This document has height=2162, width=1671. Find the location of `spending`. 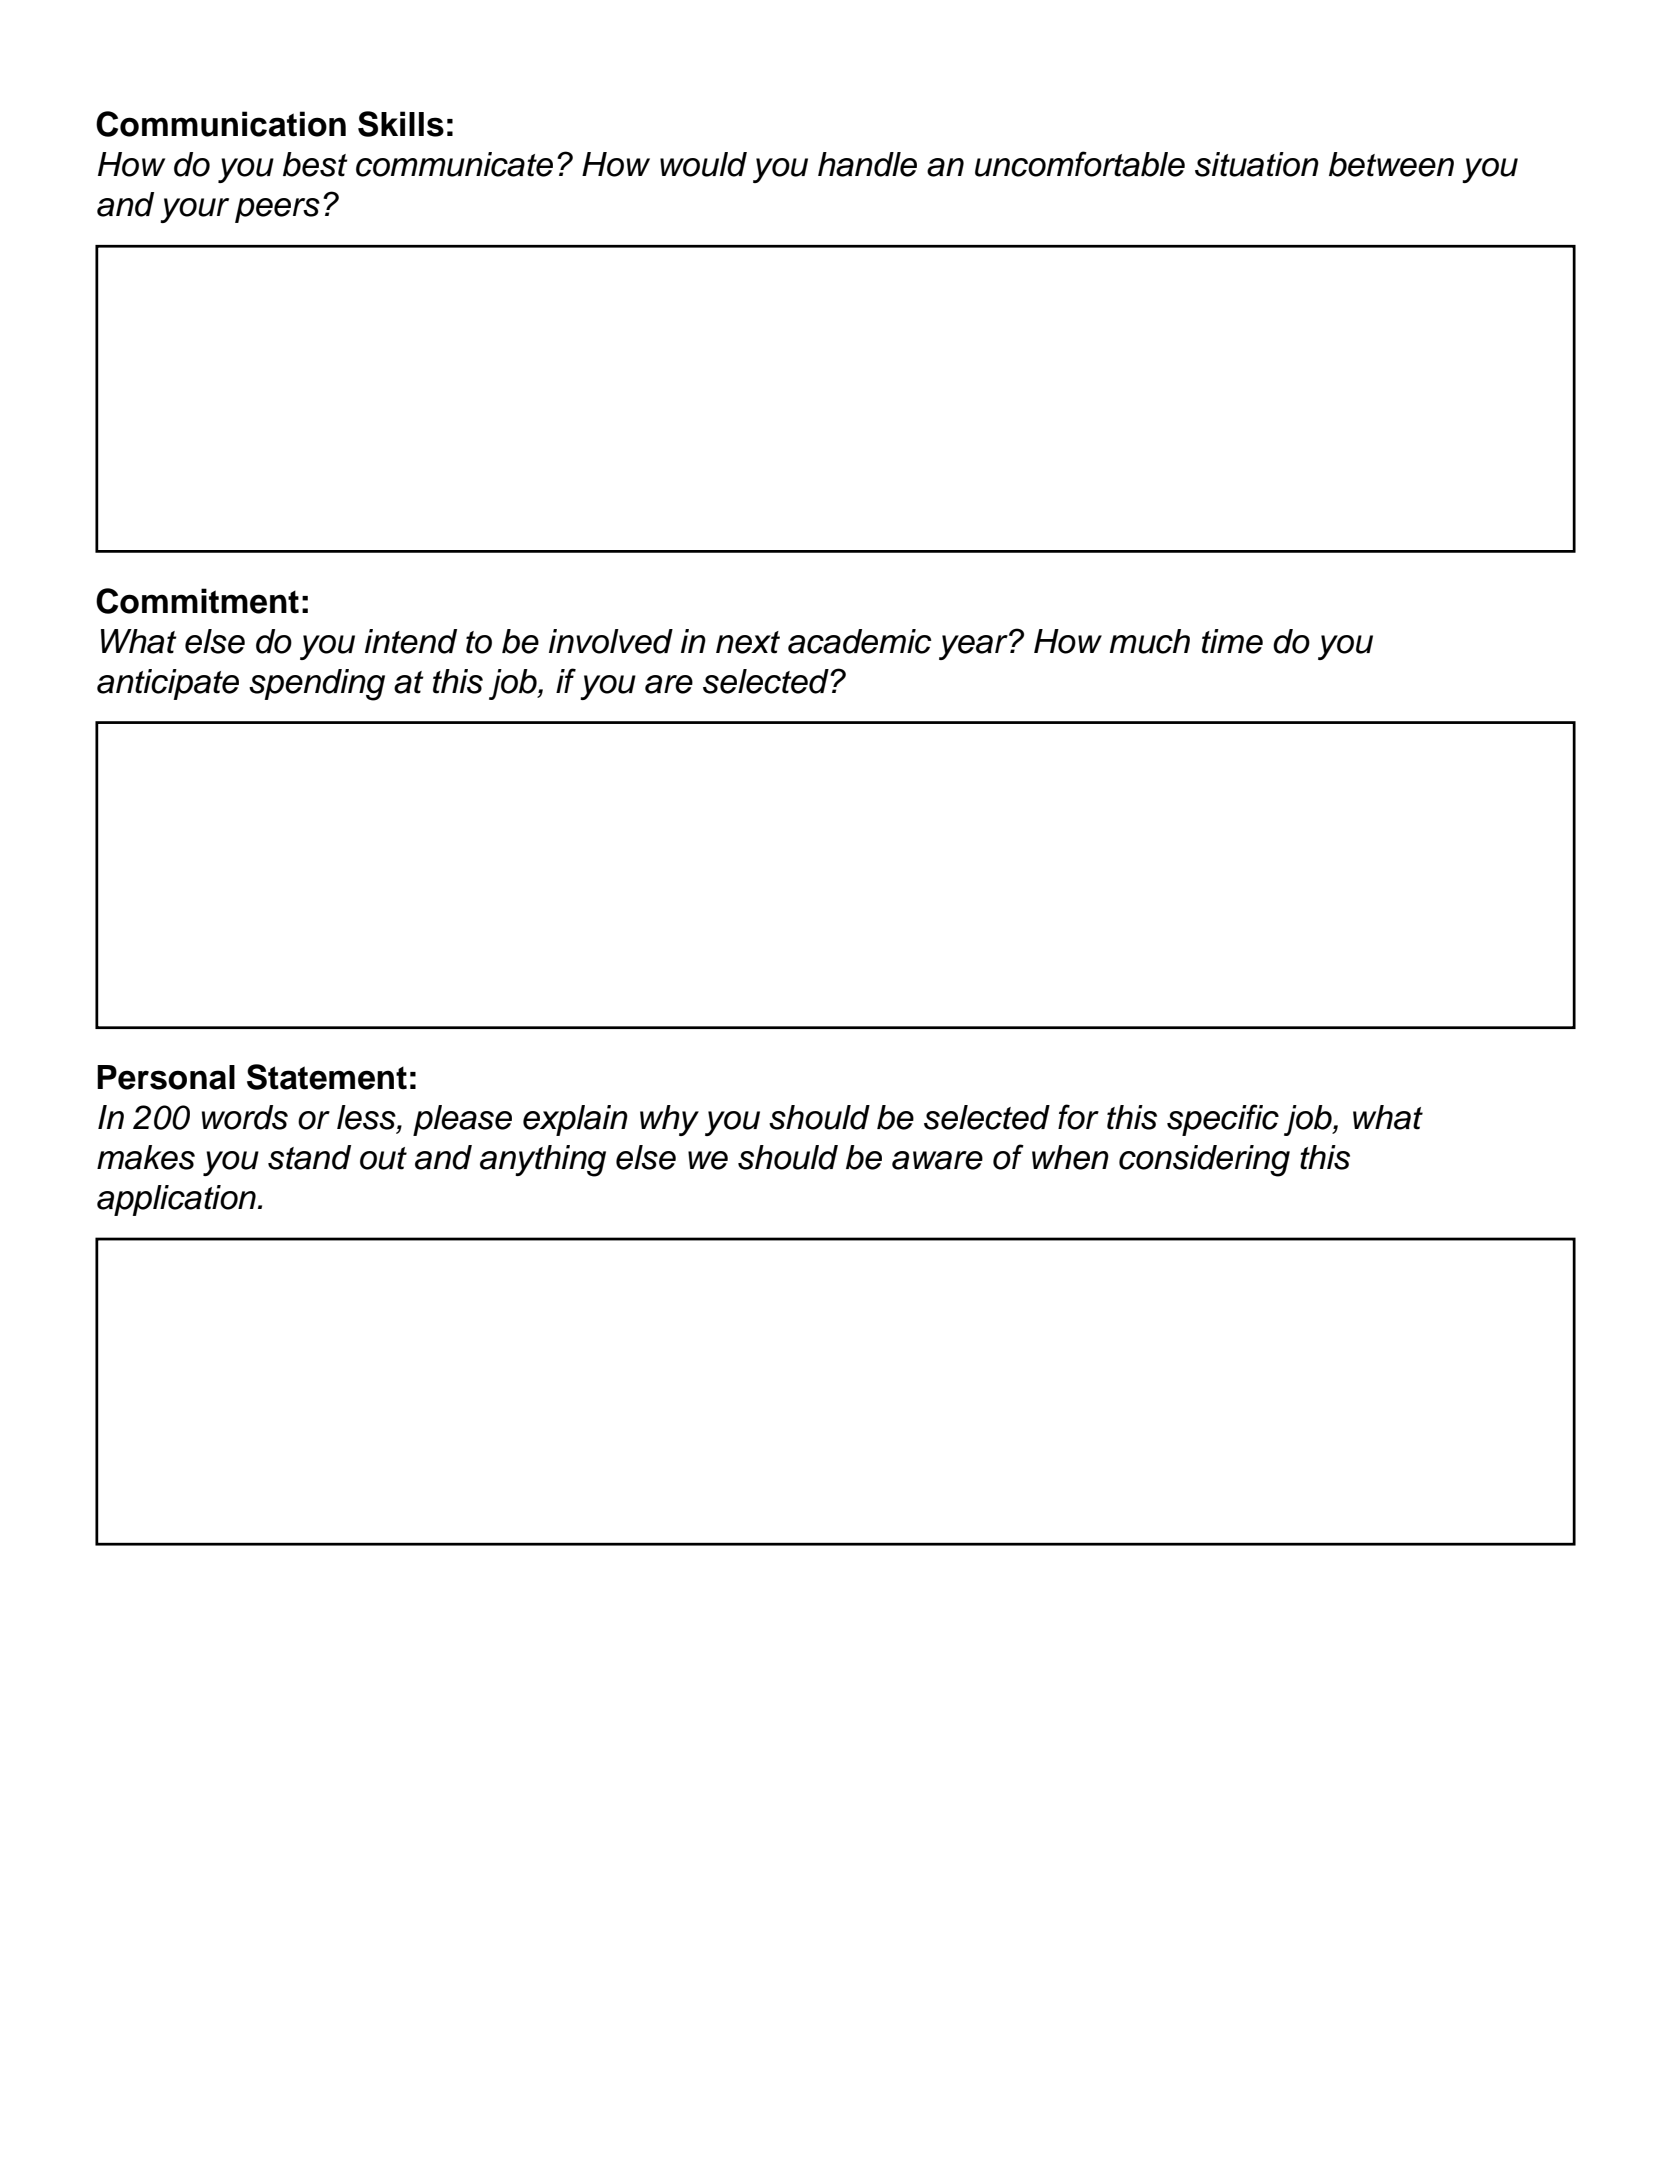

spending is located at coordinates (317, 685).
